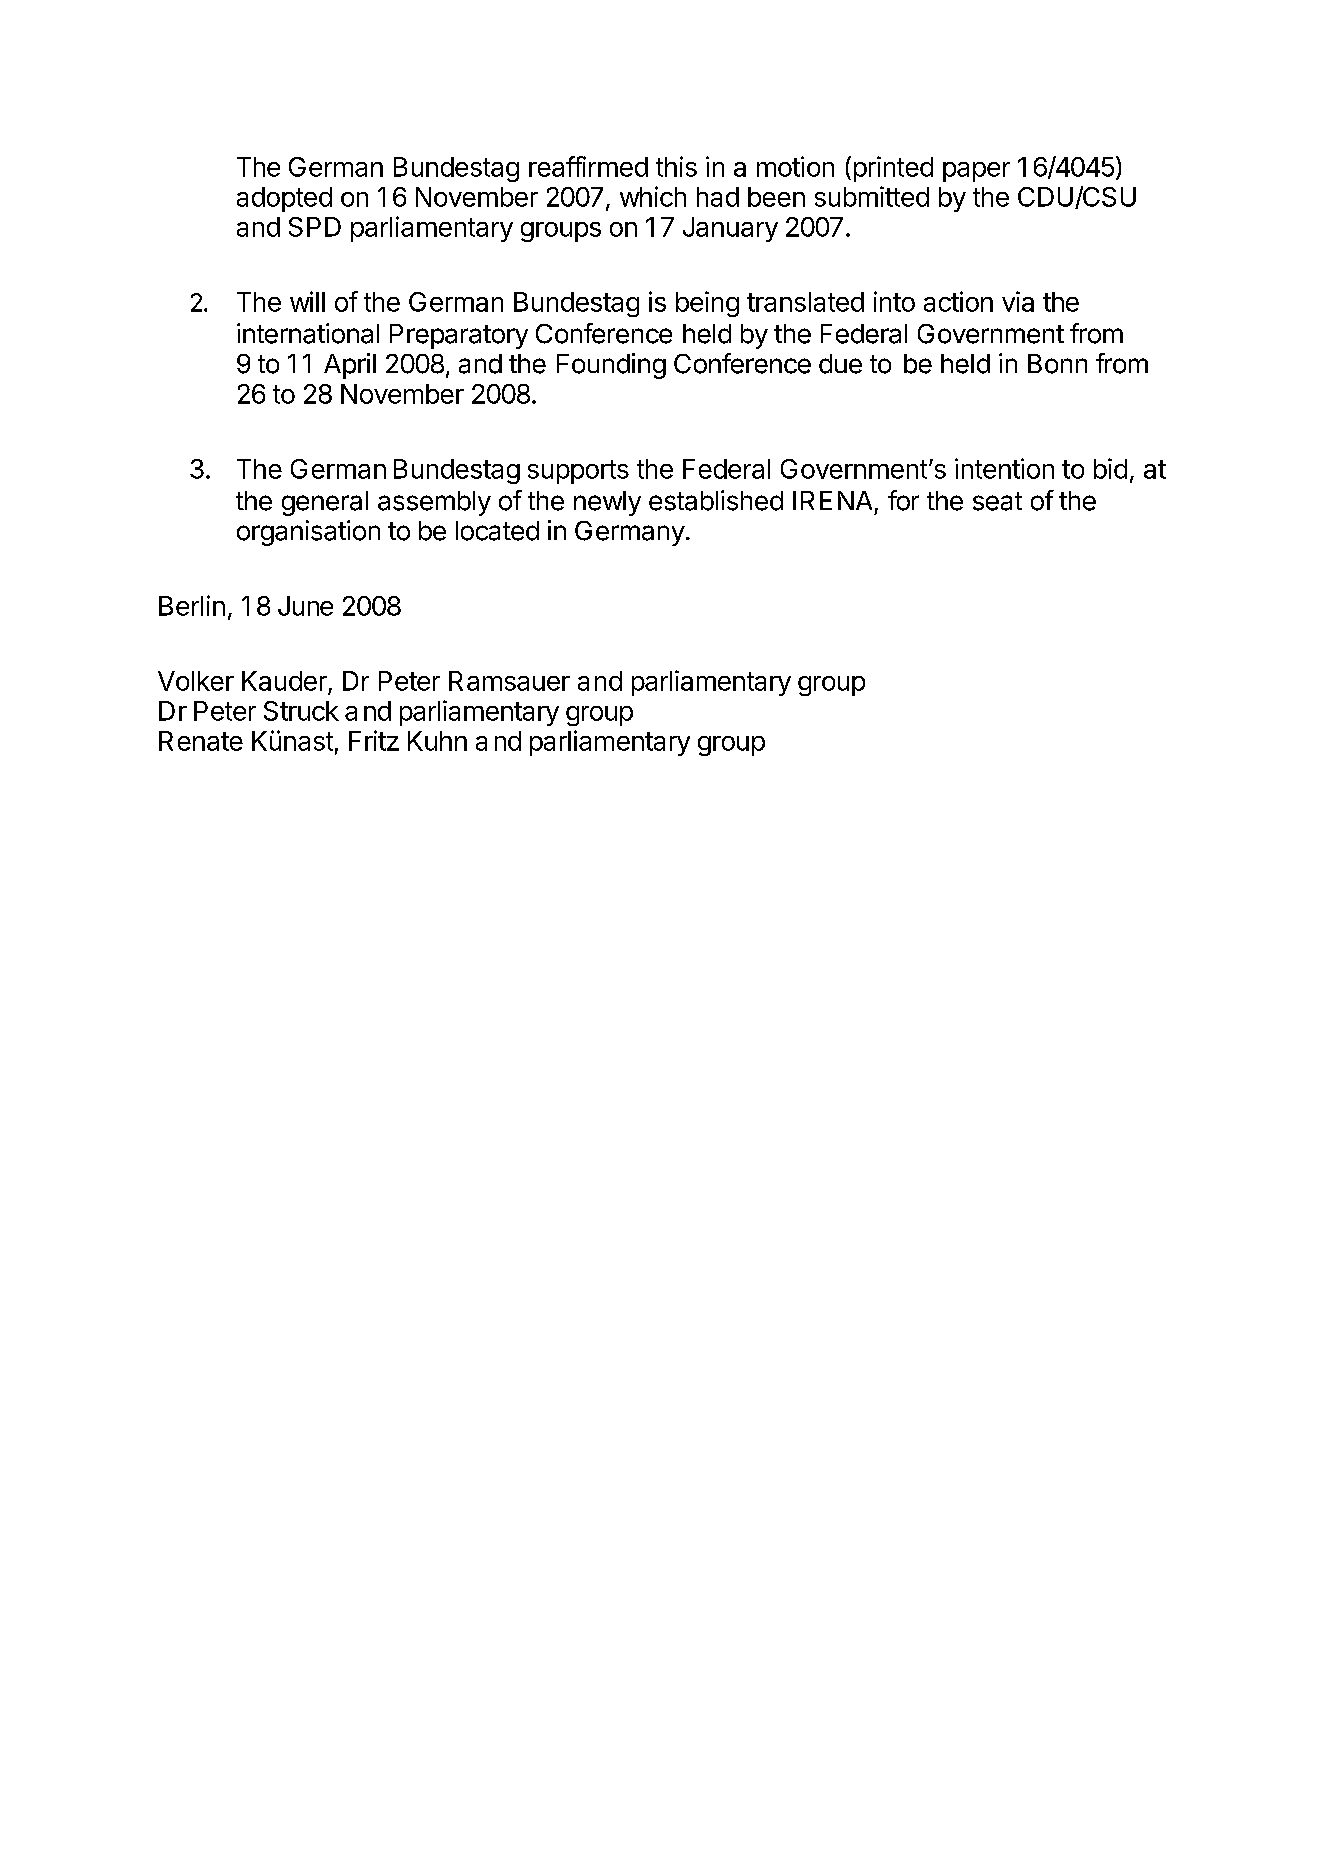 Image resolution: width=1327 pixels, height=1874 pixels. Describe the element at coordinates (301, 711) in the screenshot. I see `Struck` at that location.
